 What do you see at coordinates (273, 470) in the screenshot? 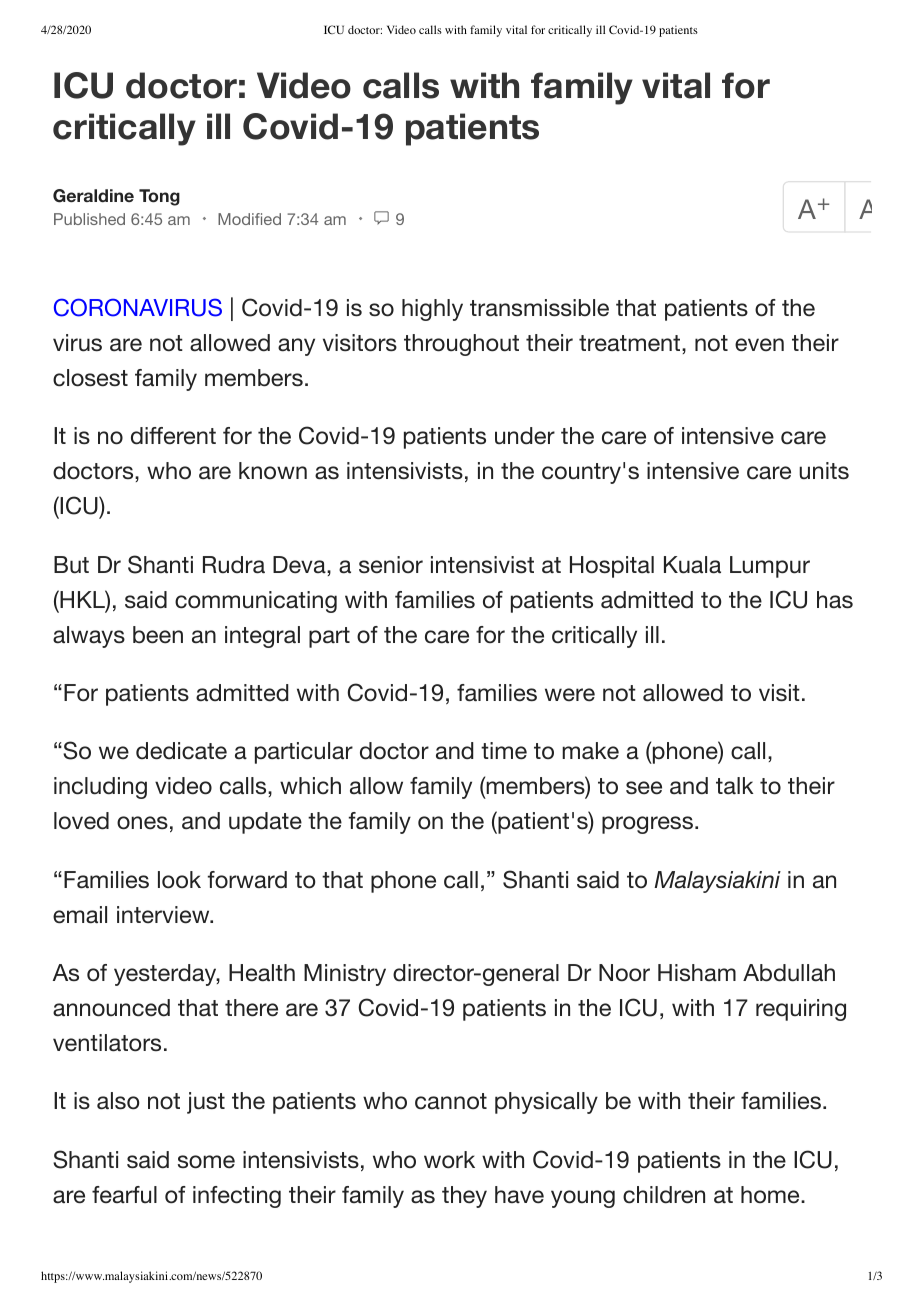
I see `known` at bounding box center [273, 470].
